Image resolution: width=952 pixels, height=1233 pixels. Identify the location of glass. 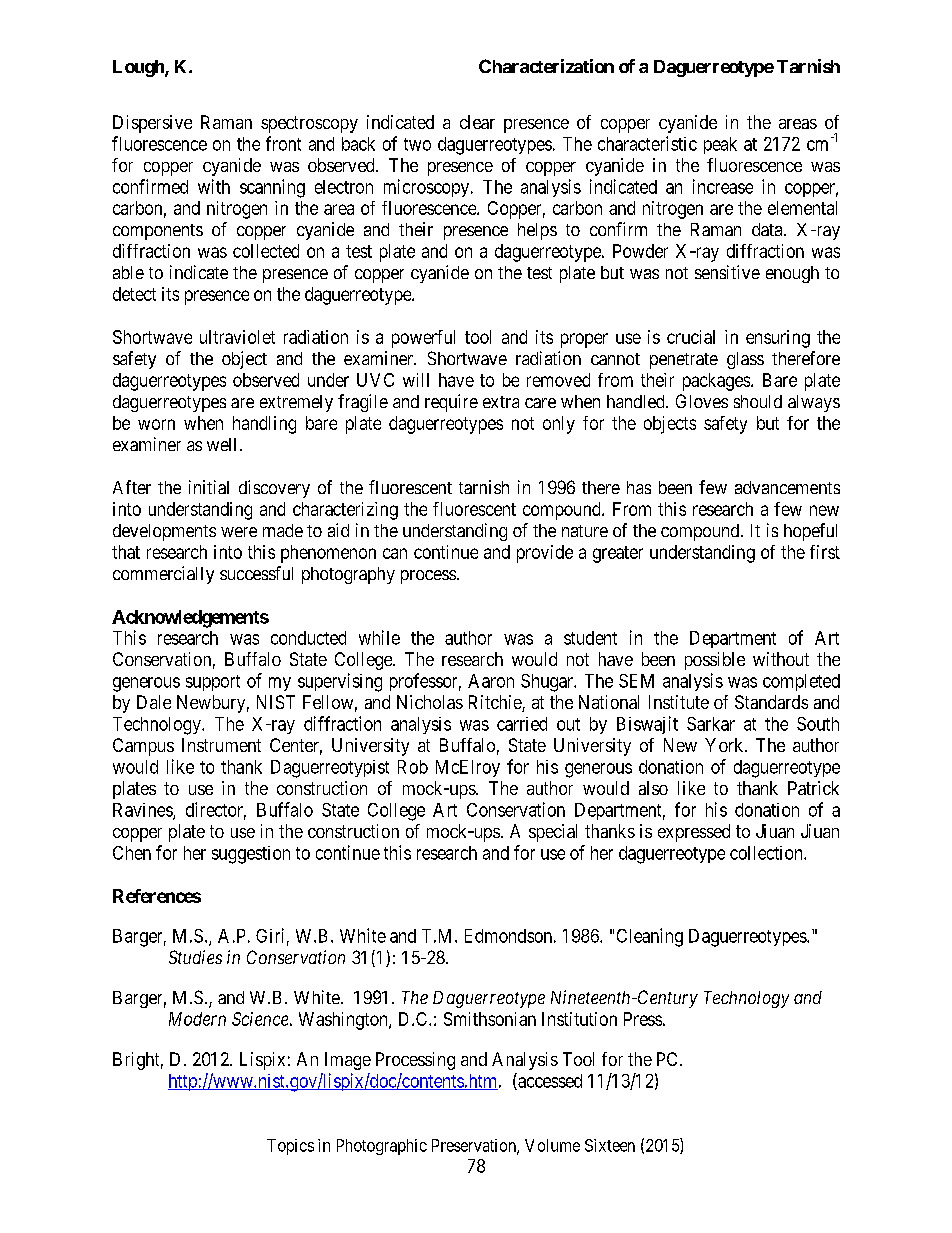
(745, 360).
